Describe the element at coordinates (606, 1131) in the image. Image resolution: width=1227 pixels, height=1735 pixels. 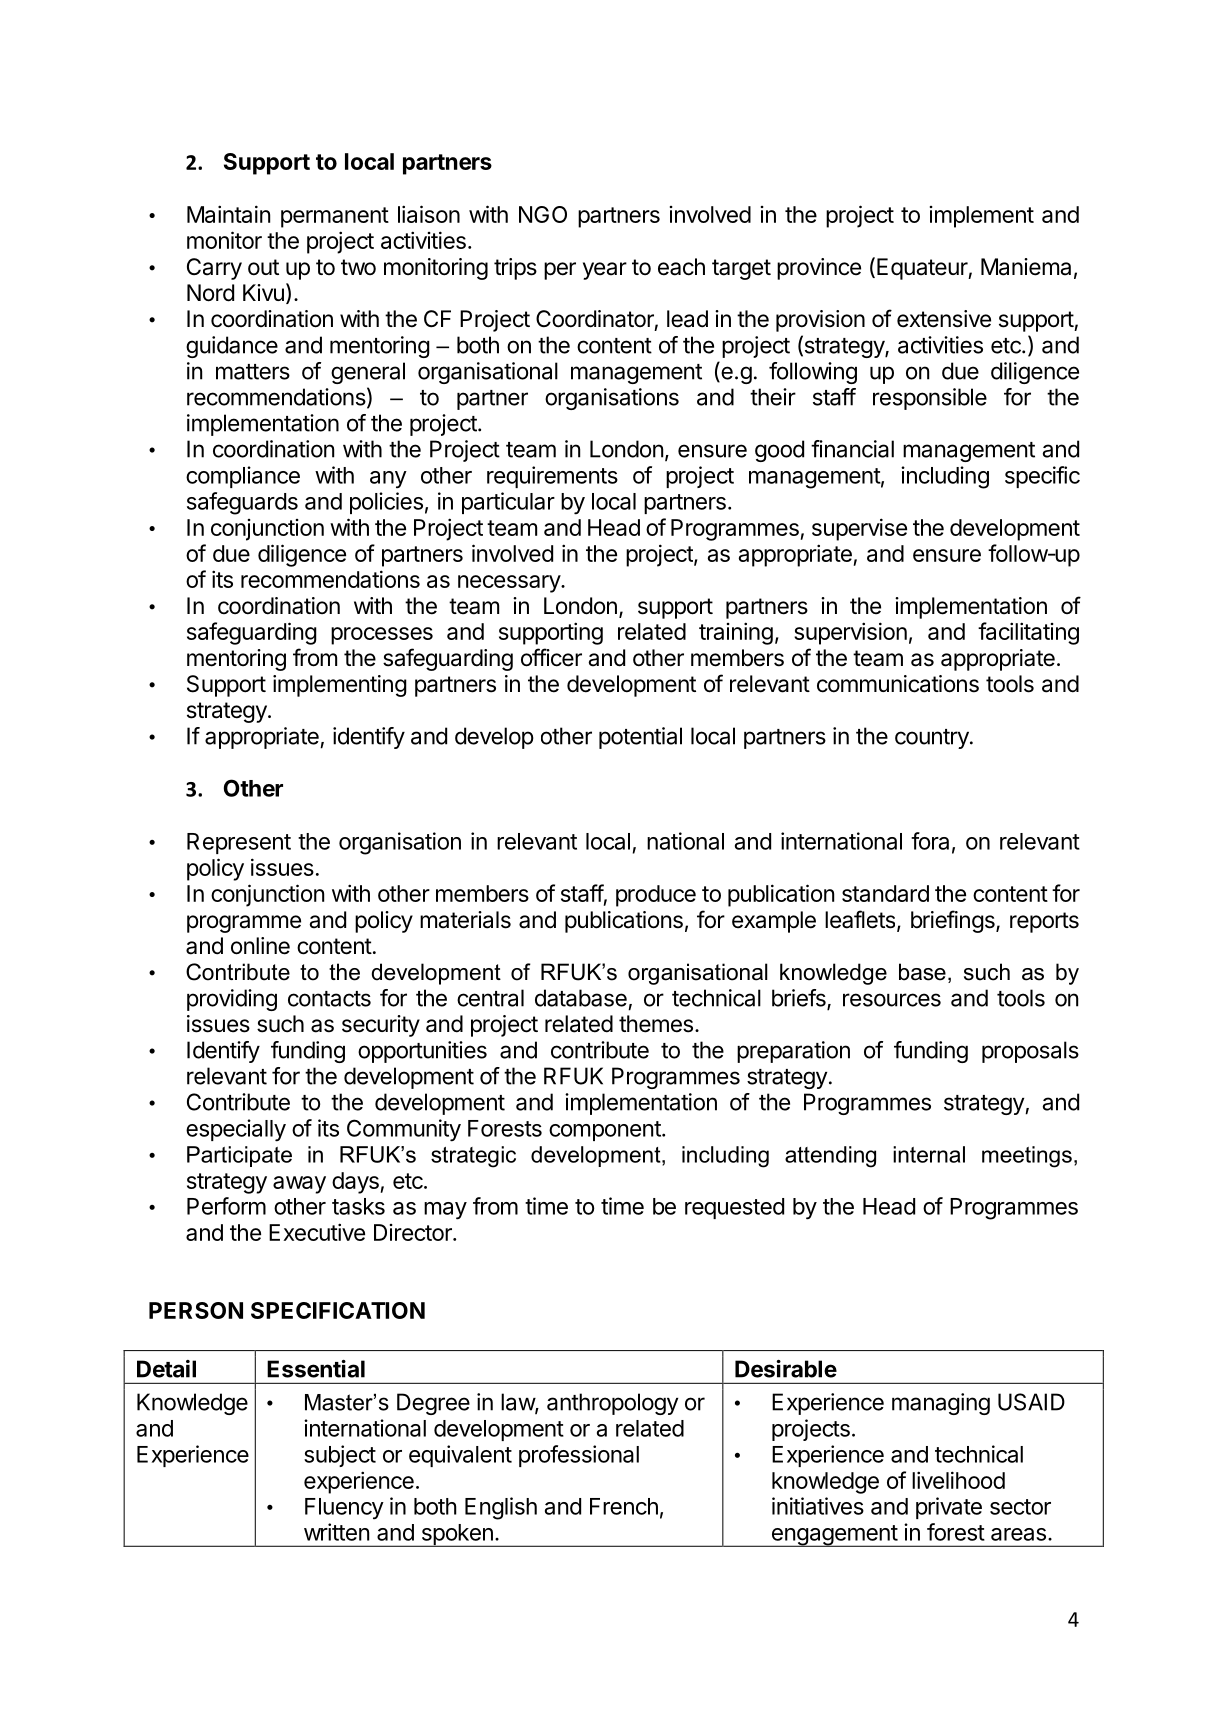
I see `component` at that location.
